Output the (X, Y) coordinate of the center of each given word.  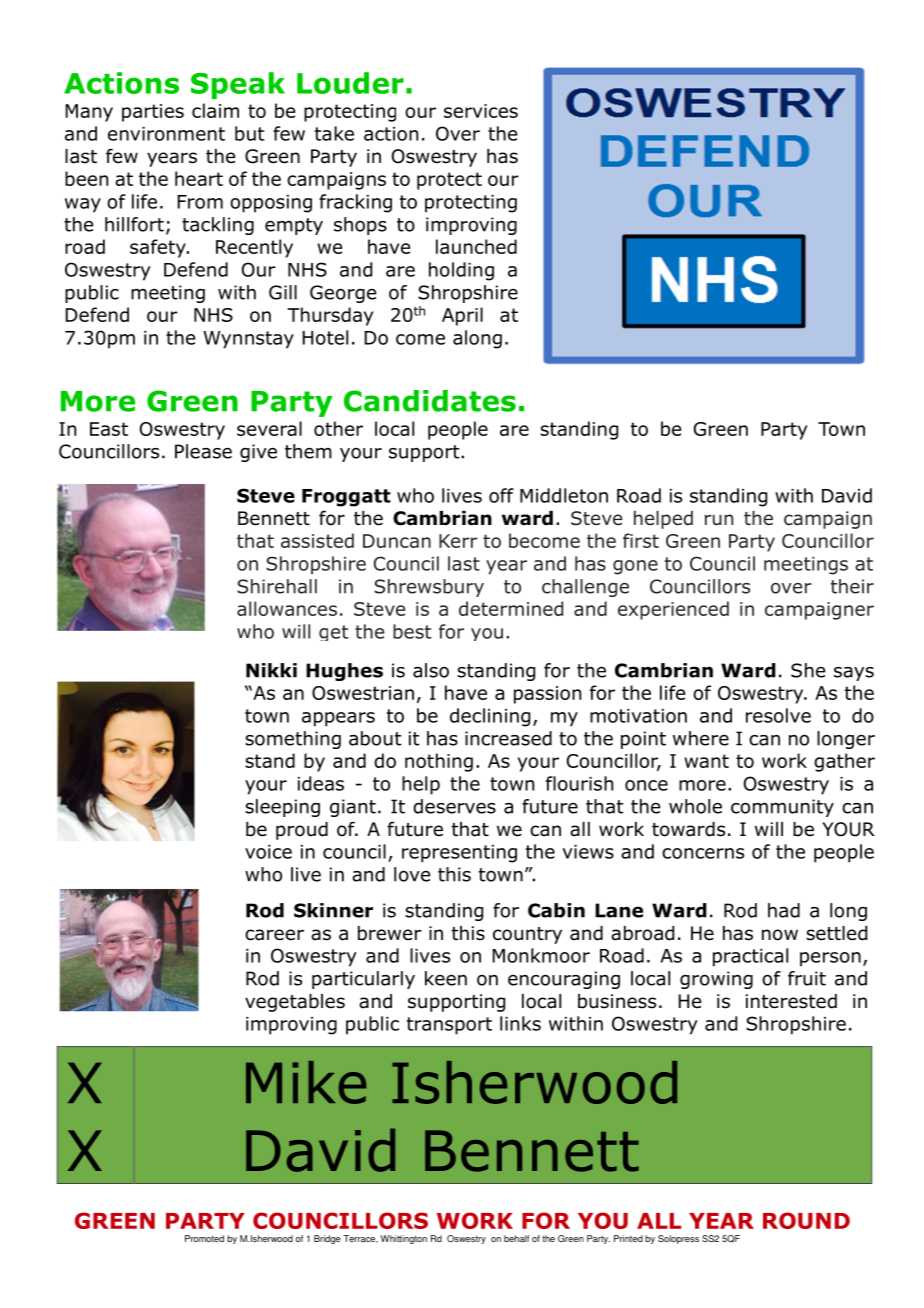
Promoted (204, 1238)
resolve (778, 715)
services (481, 111)
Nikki (271, 670)
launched (476, 246)
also (431, 670)
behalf (516, 1238)
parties (153, 113)
